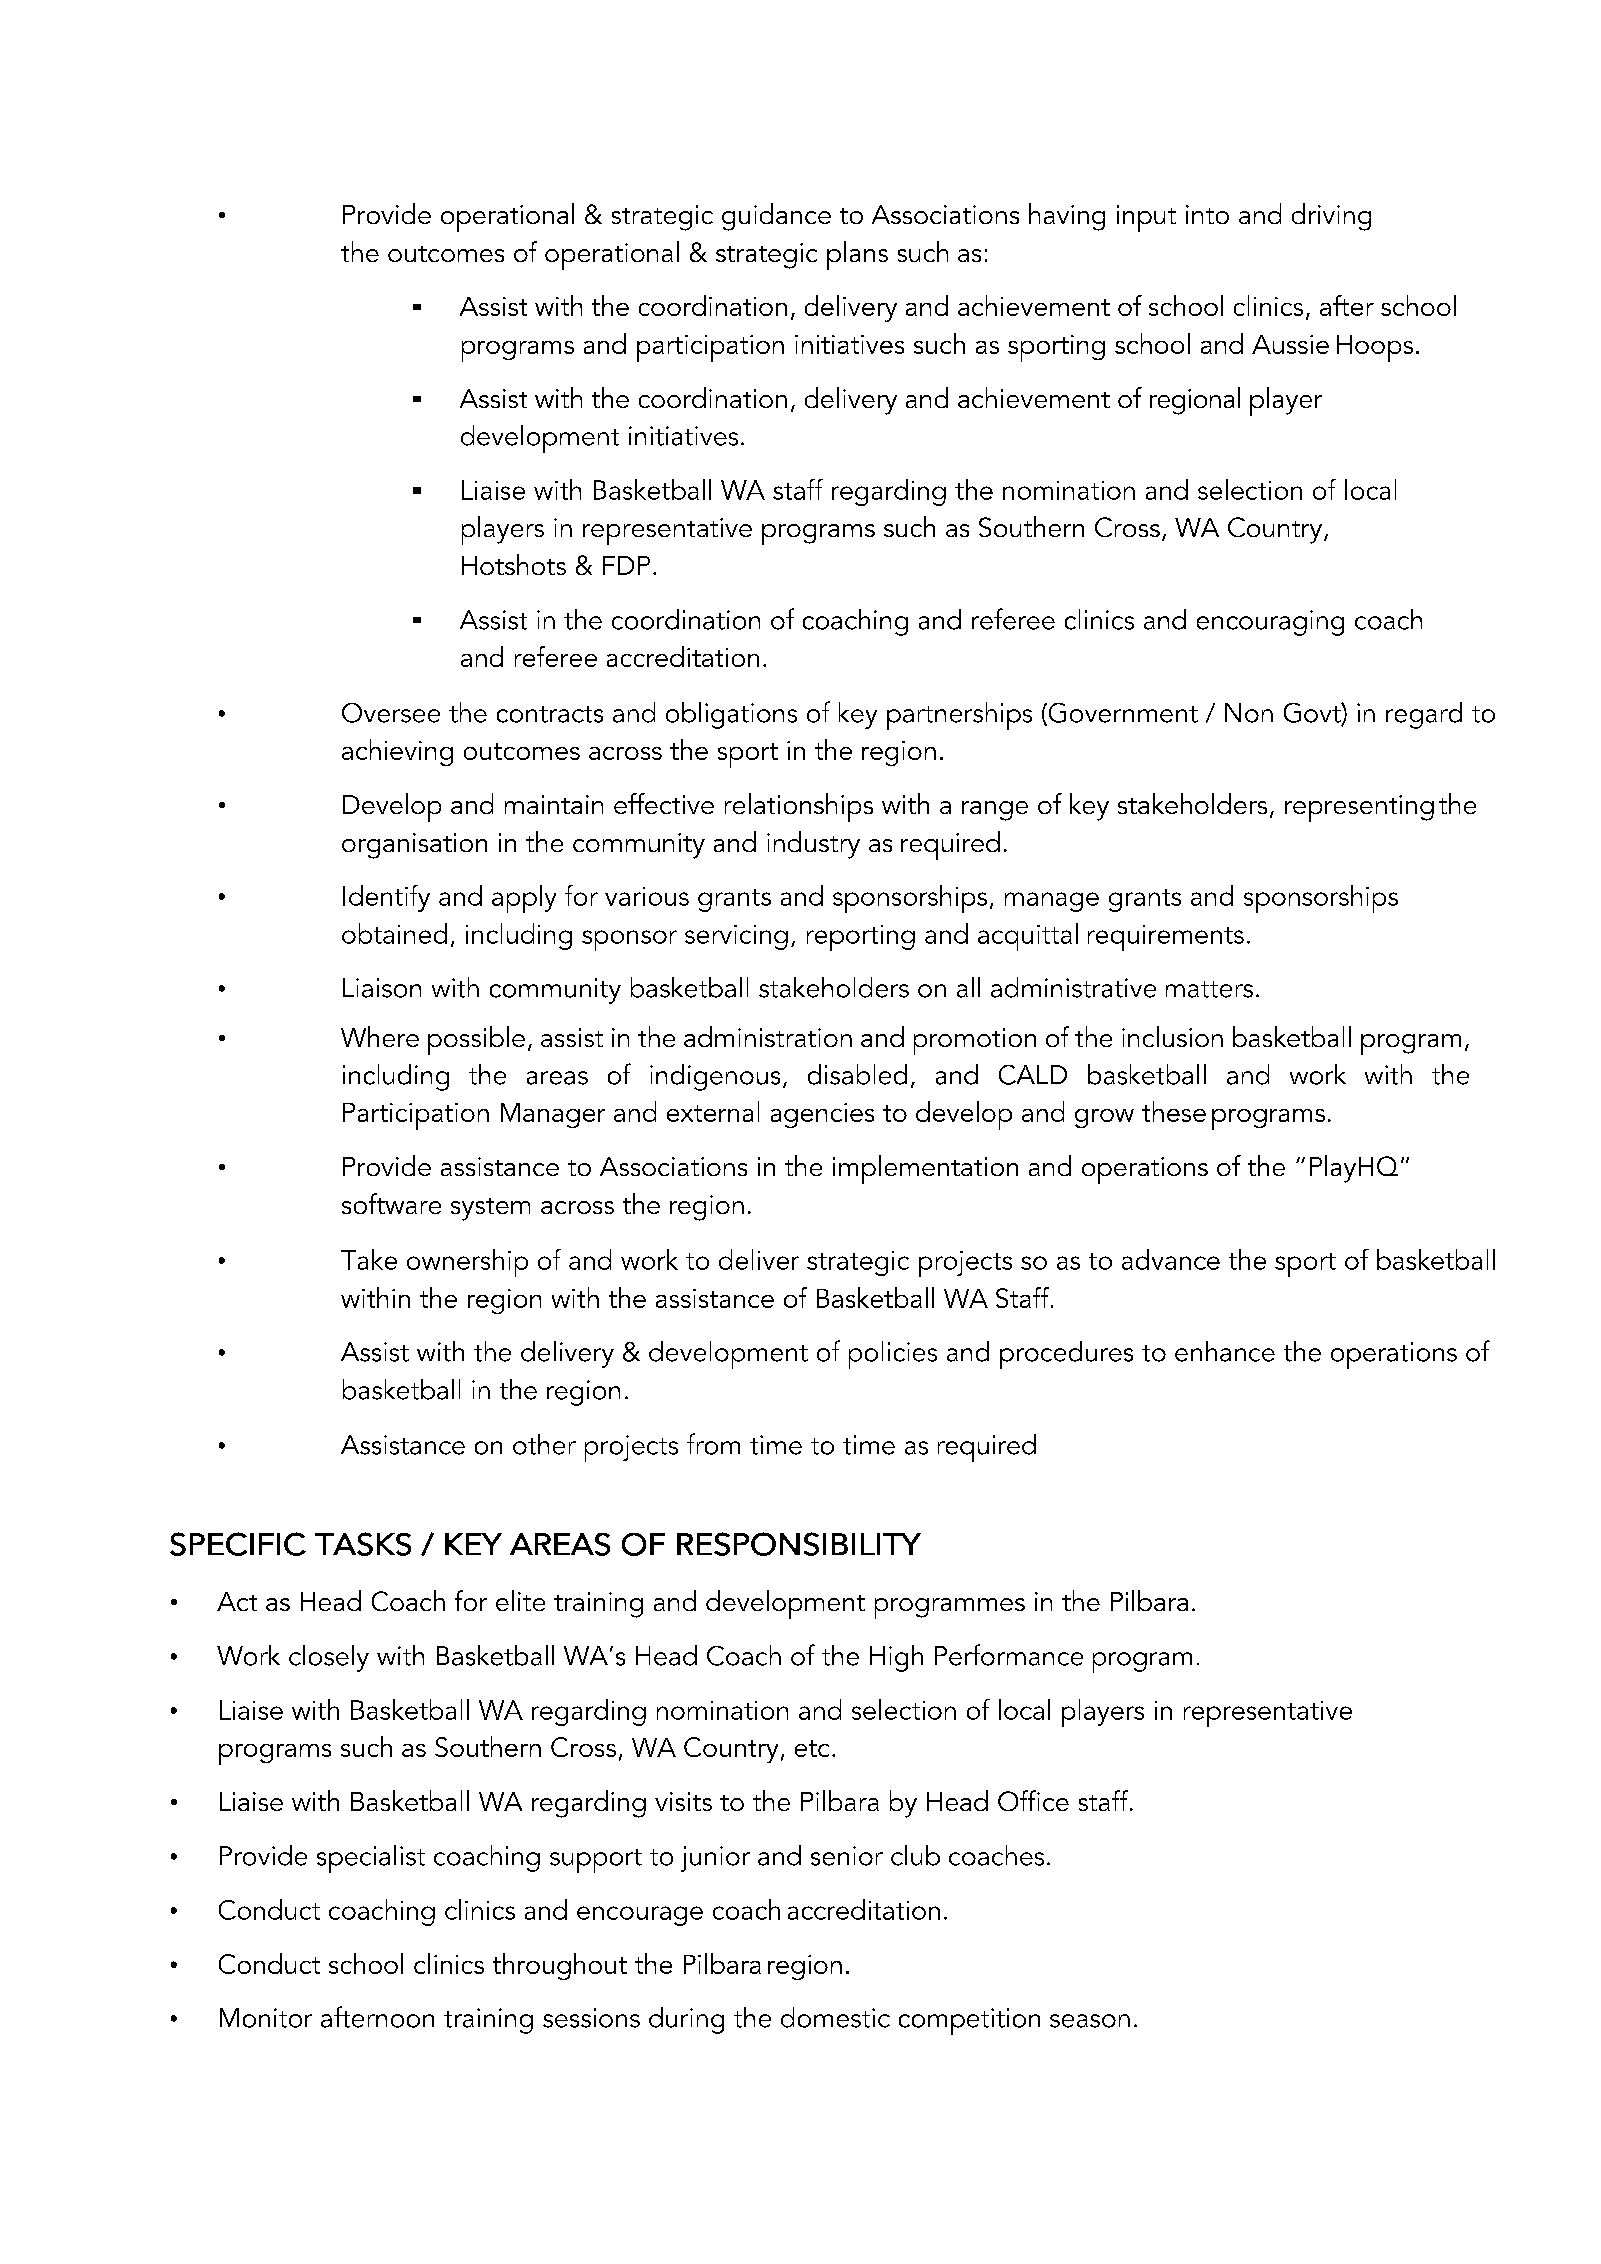  I want to click on inclusion, so click(1172, 1036).
